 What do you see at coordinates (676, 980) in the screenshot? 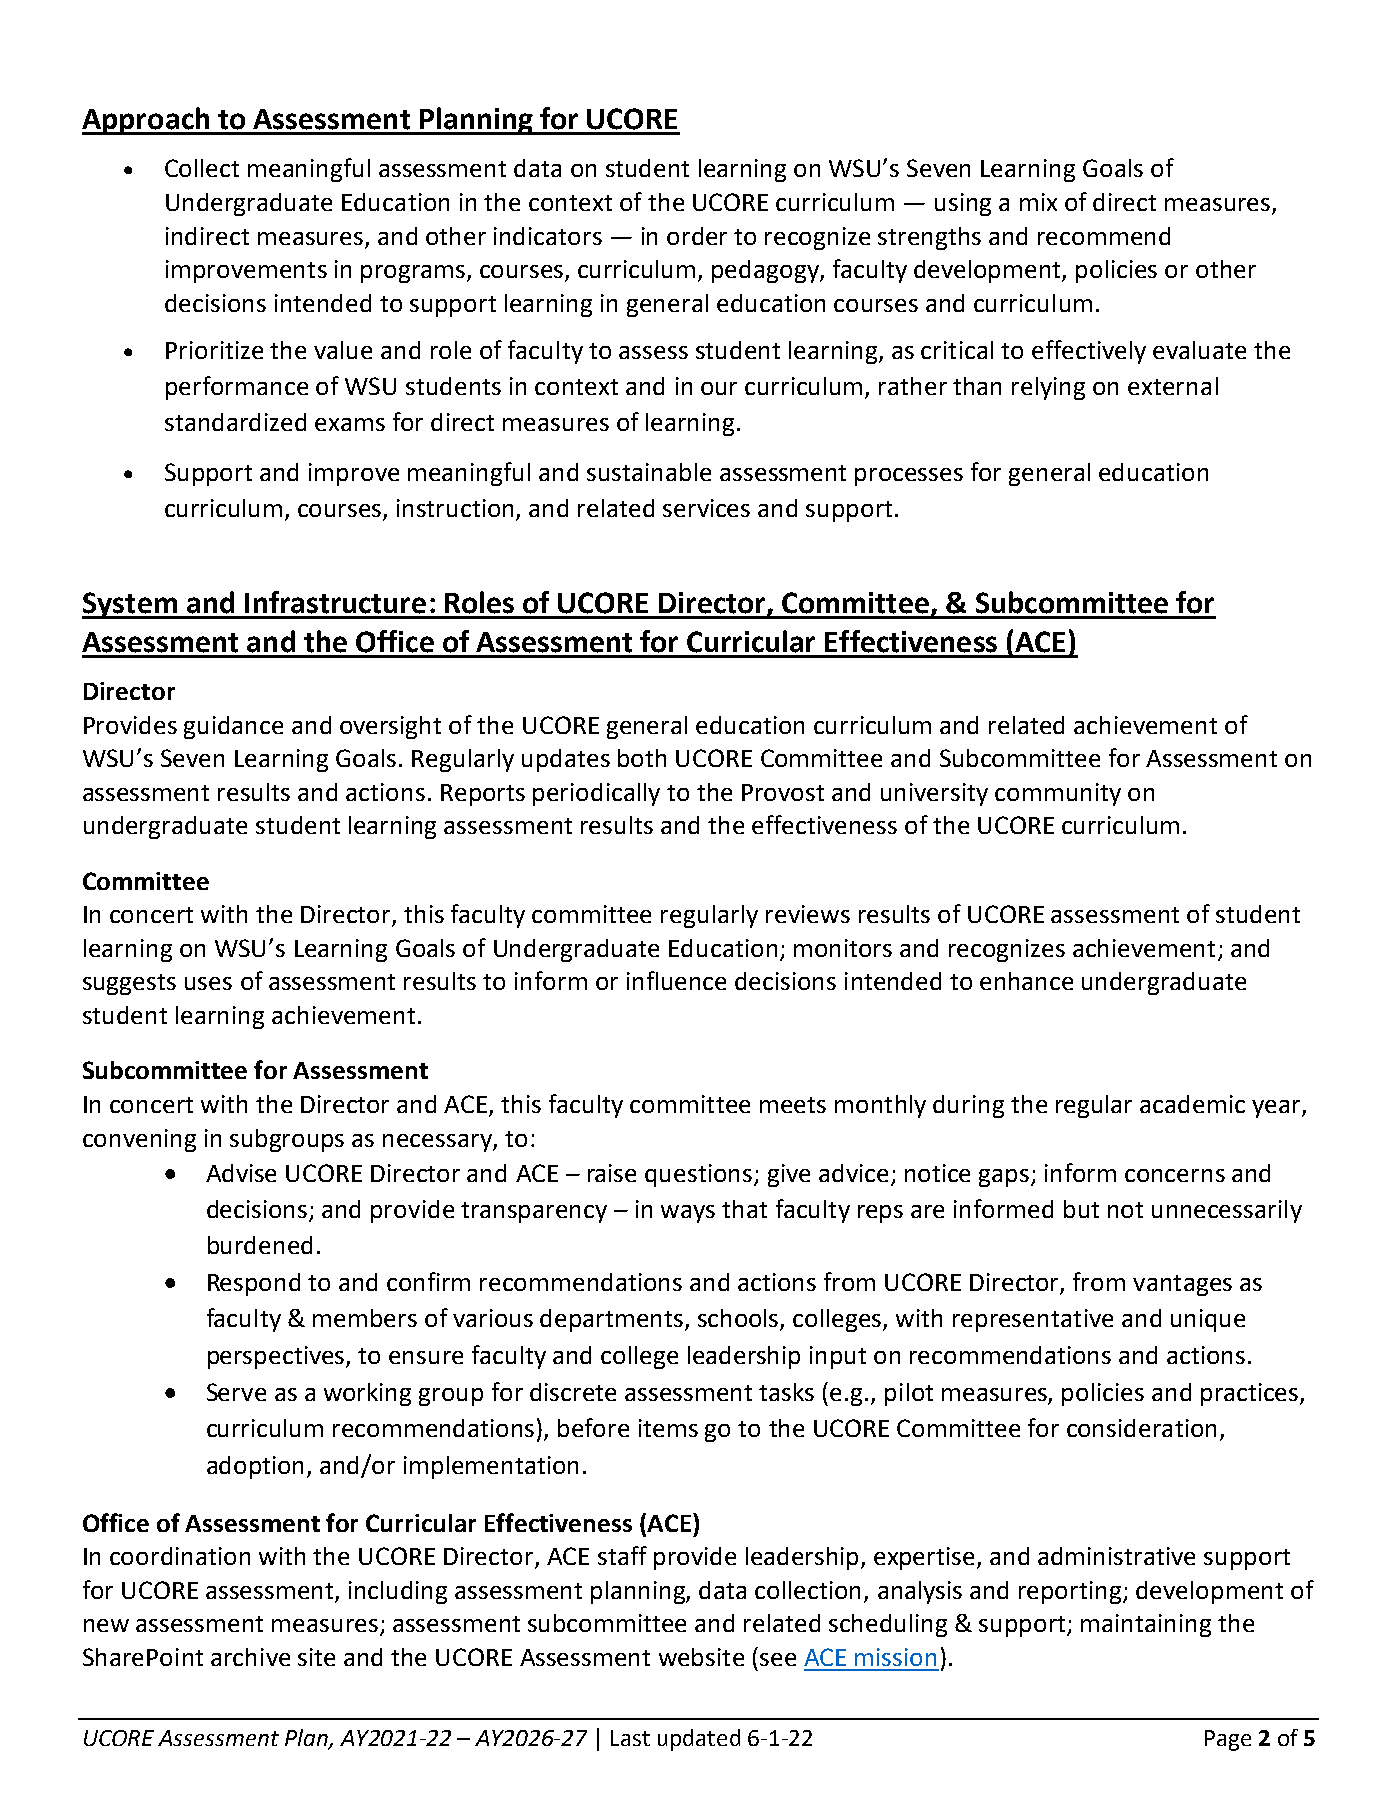
I see `influence` at bounding box center [676, 980].
